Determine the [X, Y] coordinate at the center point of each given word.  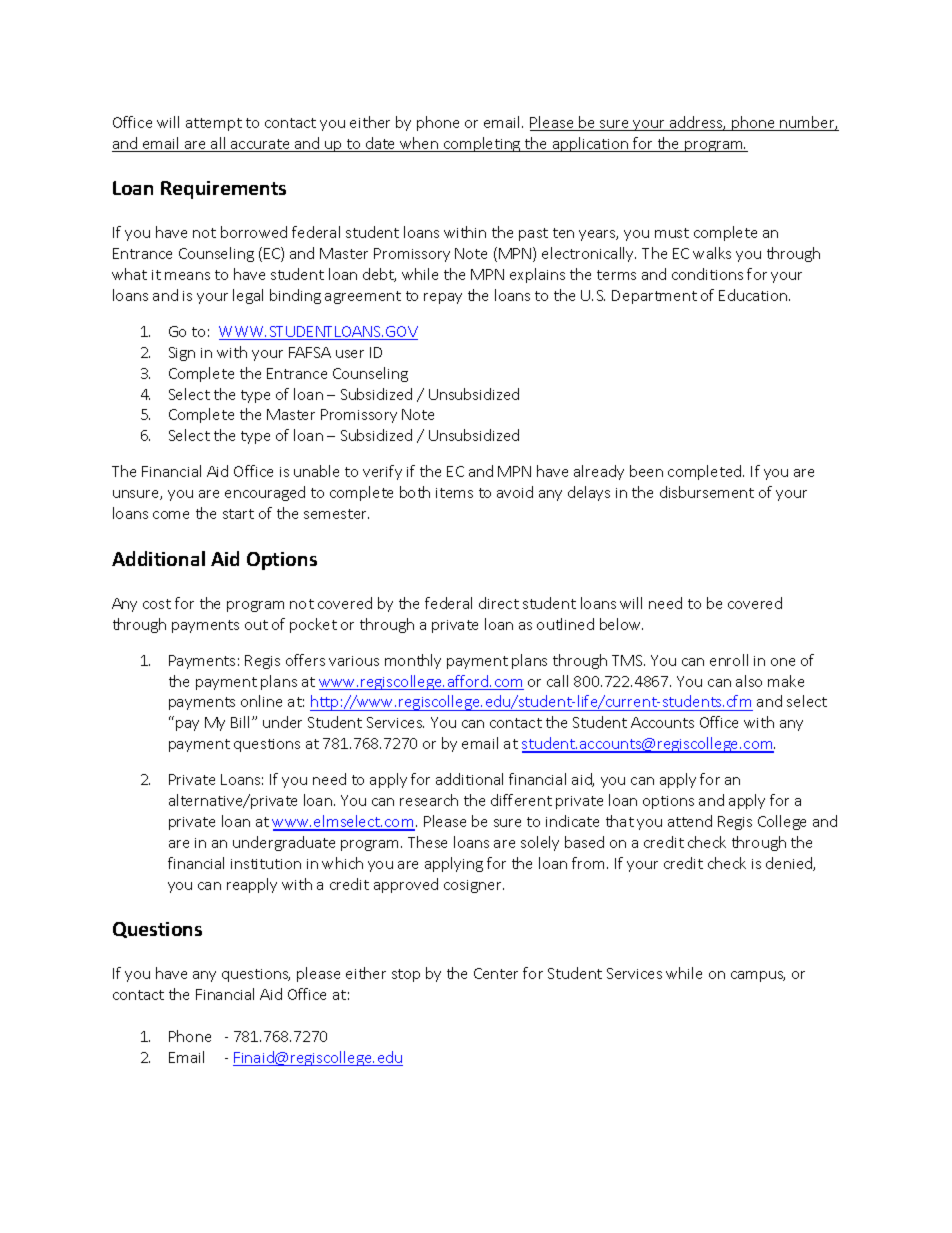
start [238, 514]
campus [758, 976]
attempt [214, 124]
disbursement [707, 492]
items [454, 493]
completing [482, 144]
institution [266, 864]
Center [496, 973]
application [590, 144]
